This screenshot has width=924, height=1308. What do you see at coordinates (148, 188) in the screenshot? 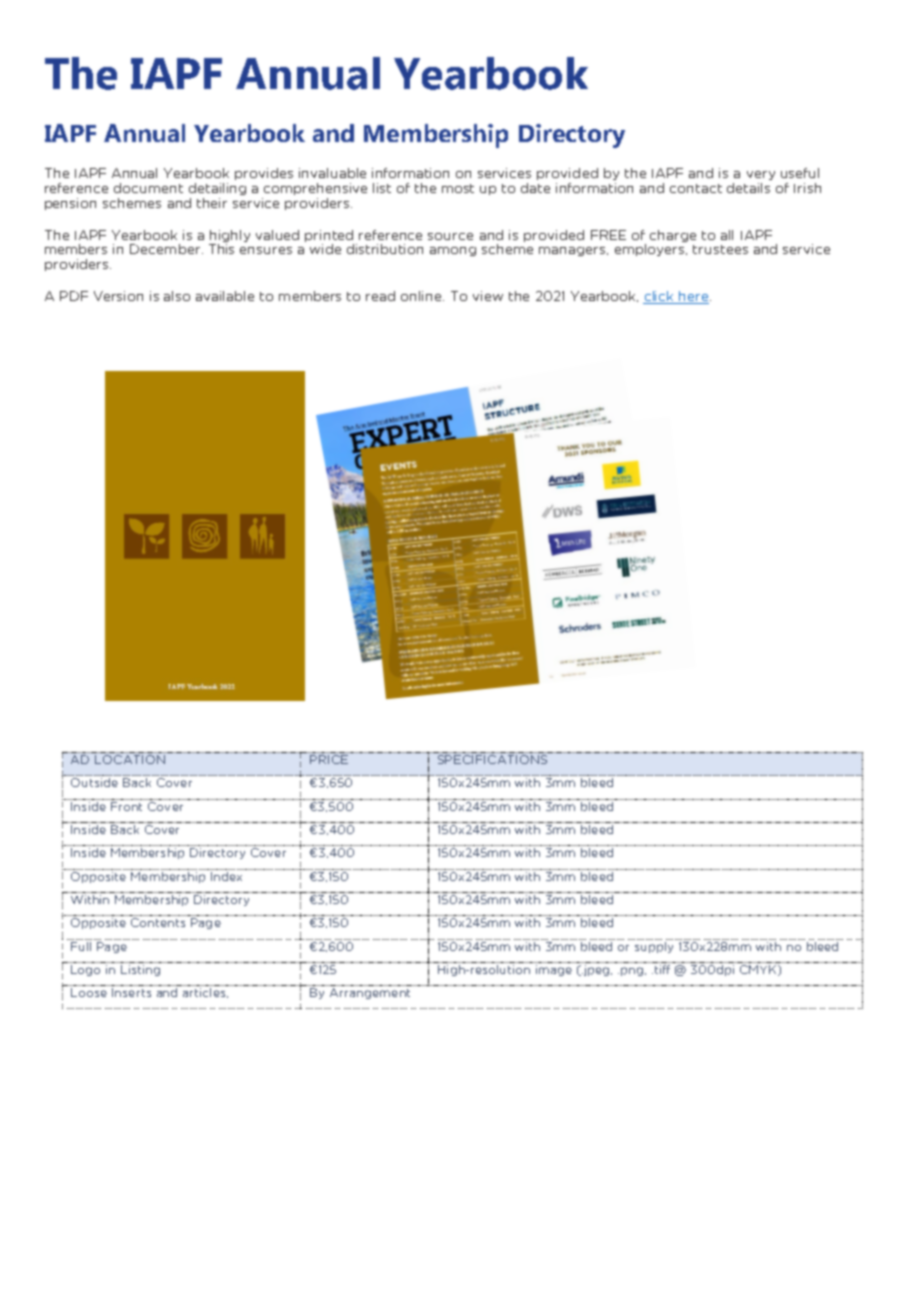
I see `document` at bounding box center [148, 188].
